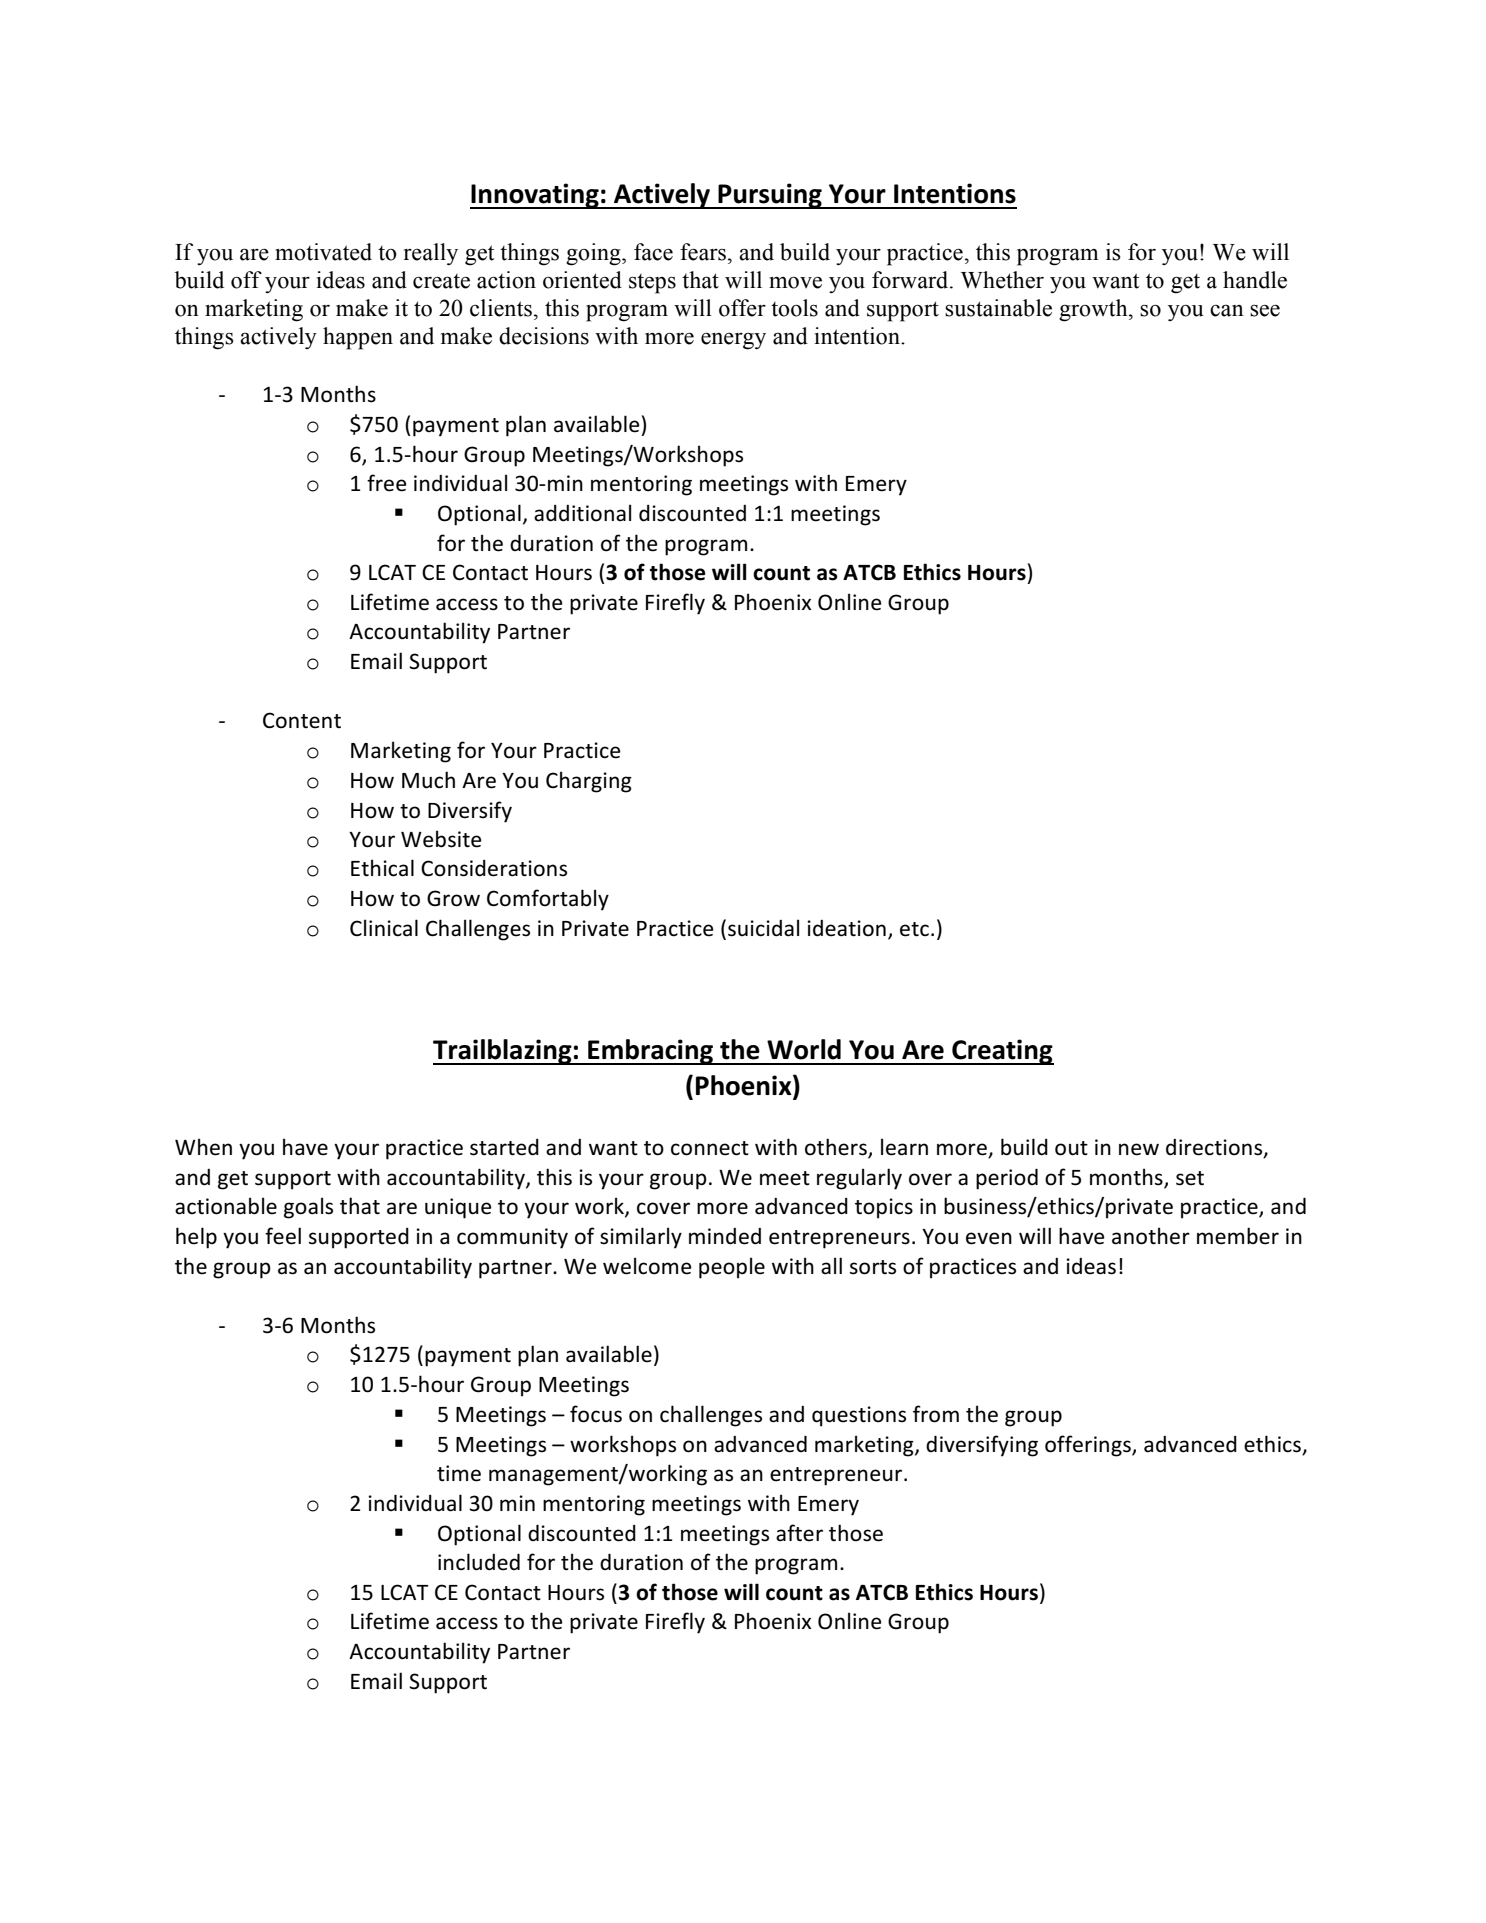 The width and height of the screenshot is (1486, 1923). What do you see at coordinates (1255, 280) in the screenshot?
I see `handle` at bounding box center [1255, 280].
